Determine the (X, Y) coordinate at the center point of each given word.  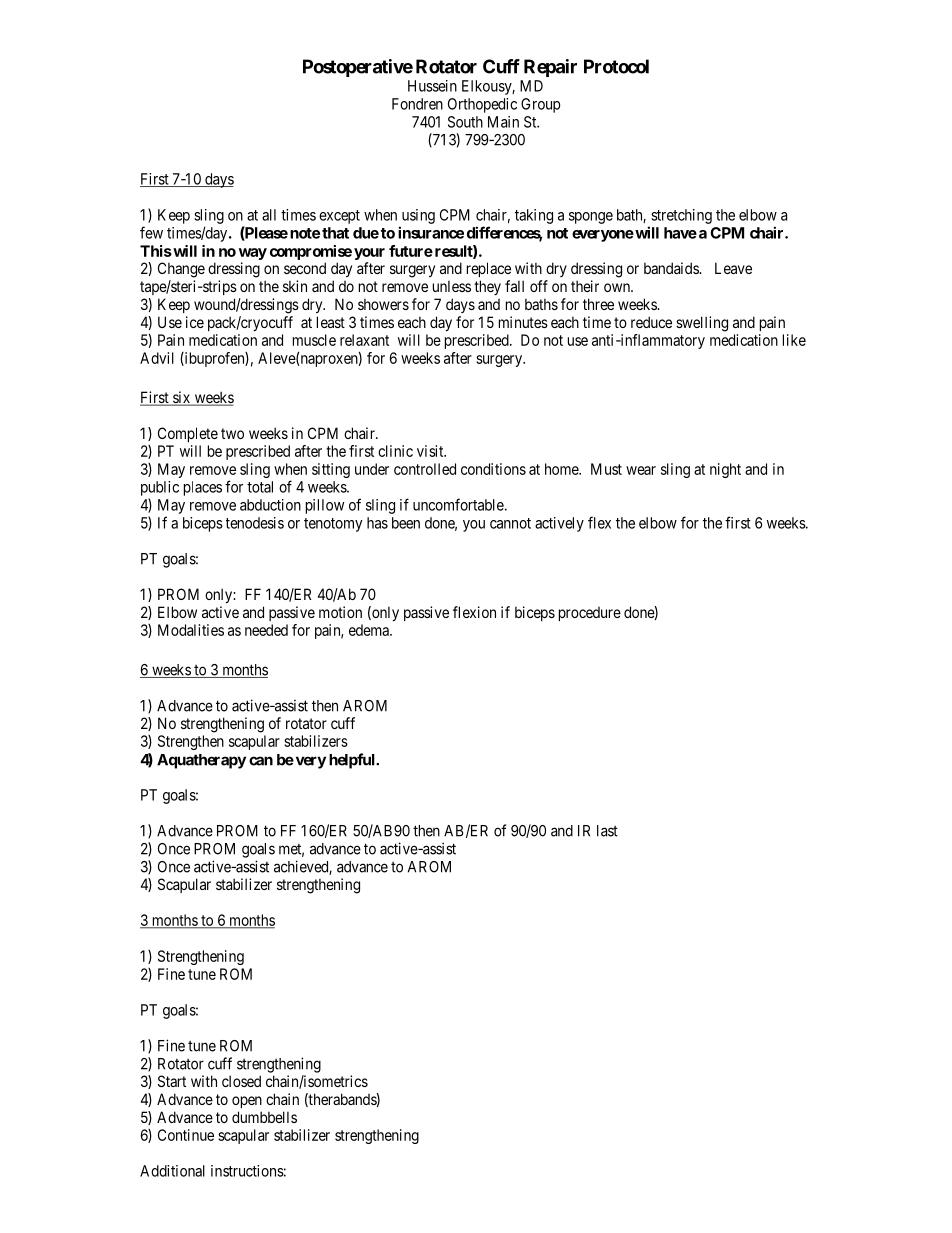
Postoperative (358, 68)
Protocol (616, 66)
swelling (702, 324)
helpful (353, 761)
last (607, 831)
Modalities (191, 630)
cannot (510, 523)
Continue (186, 1135)
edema (370, 630)
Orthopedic (482, 105)
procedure (590, 614)
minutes (523, 322)
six (182, 398)
